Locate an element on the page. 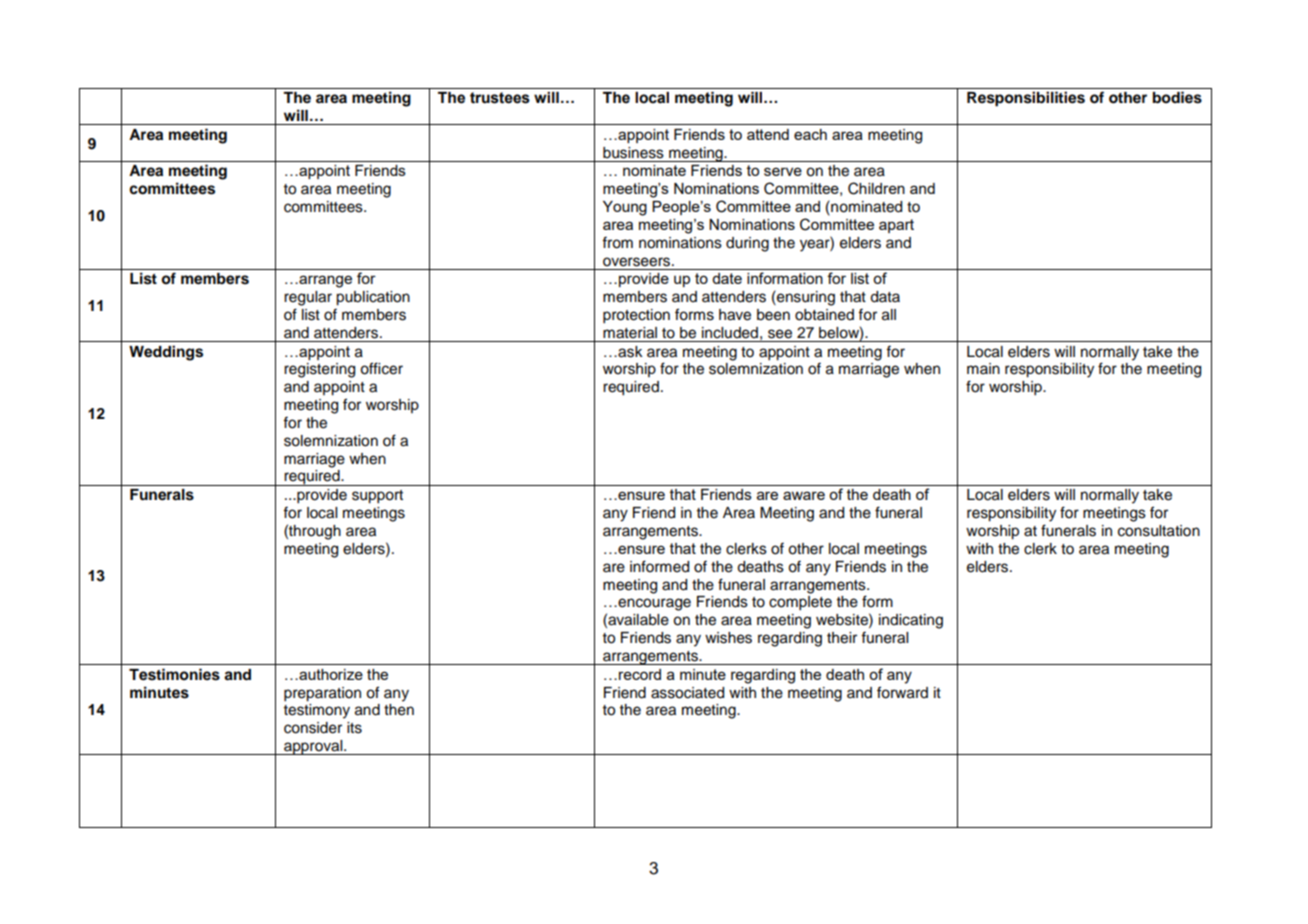 The height and width of the page is (924, 1308). authorize is located at coordinates (330, 674).
